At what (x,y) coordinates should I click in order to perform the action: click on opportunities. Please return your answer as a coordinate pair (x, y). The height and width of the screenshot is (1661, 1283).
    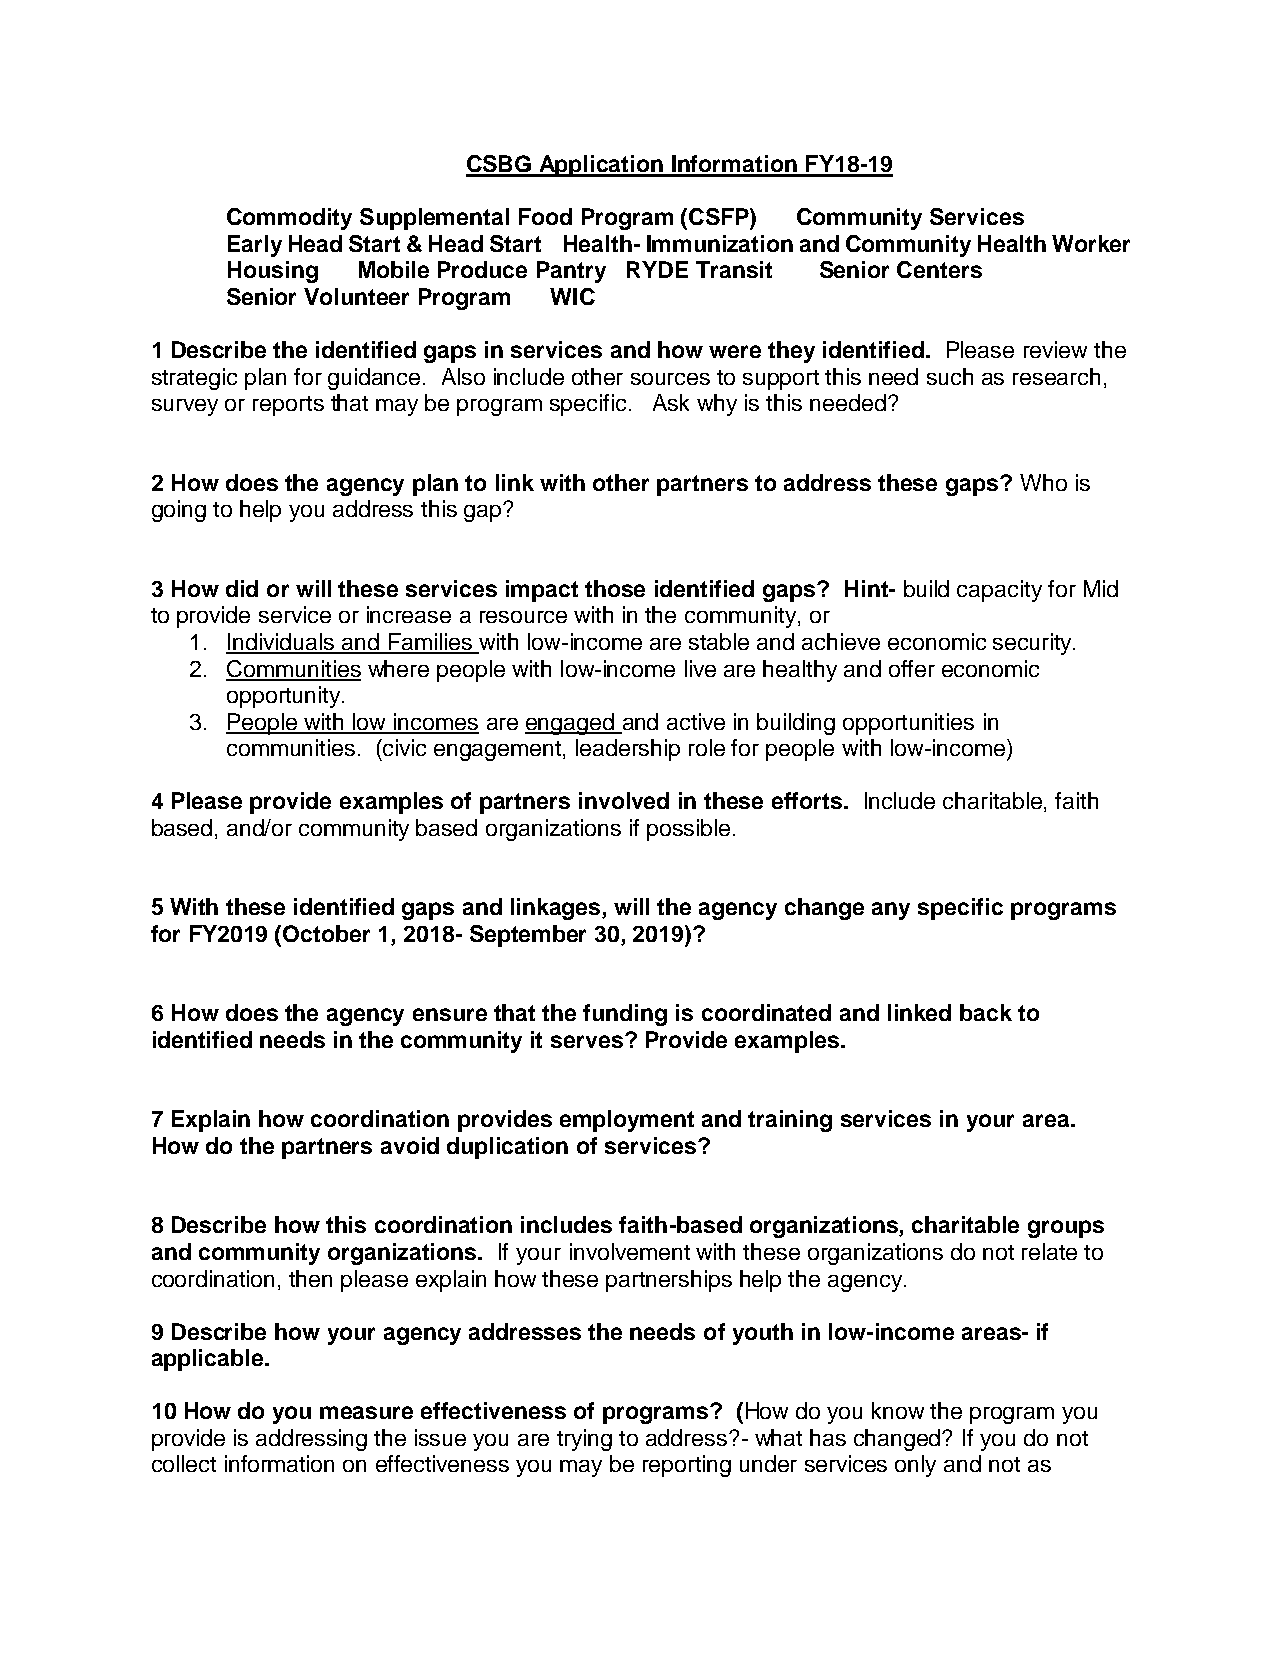
    Looking at the image, I should click on (908, 724).
